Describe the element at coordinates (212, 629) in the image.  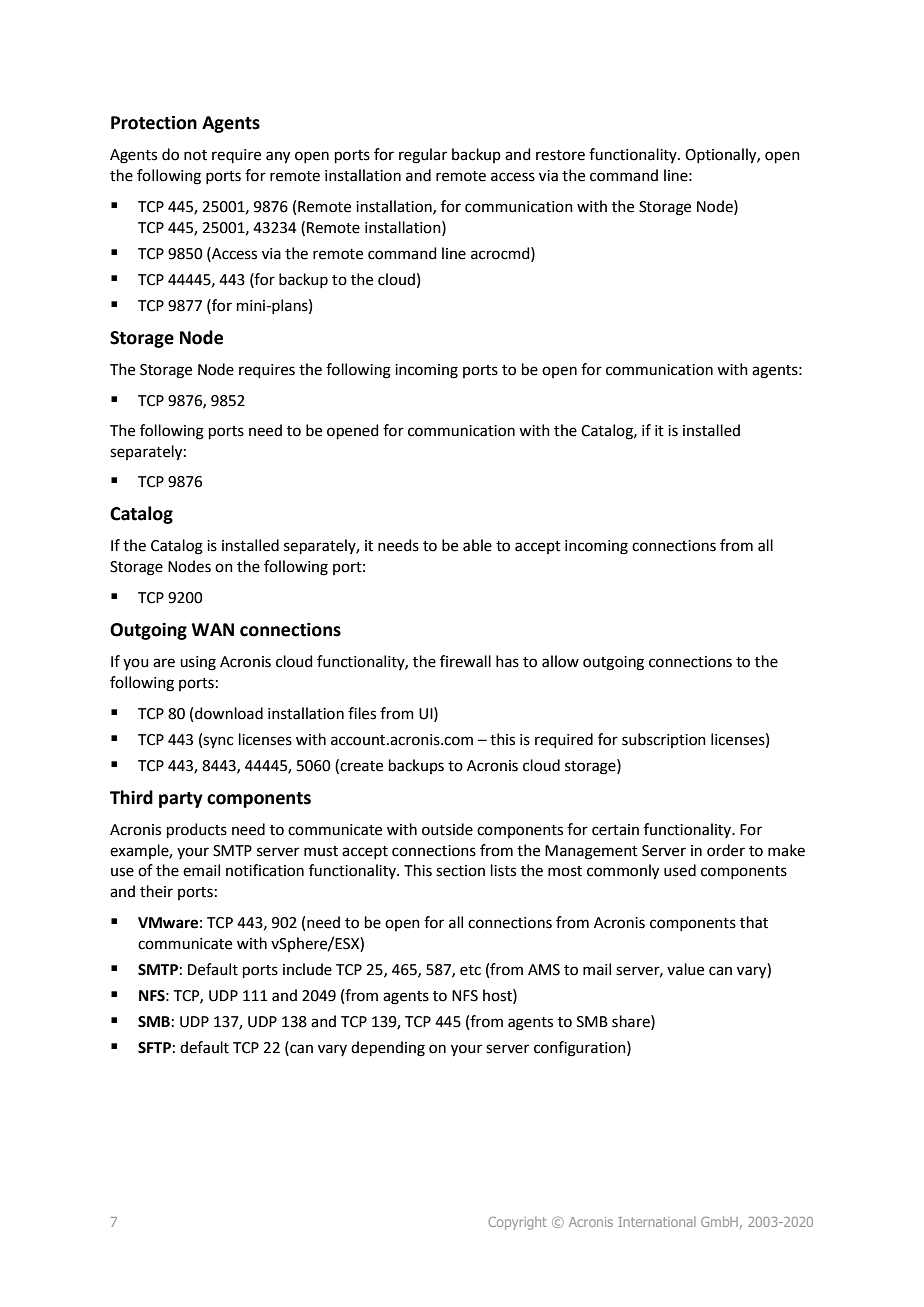
I see `WAN` at that location.
